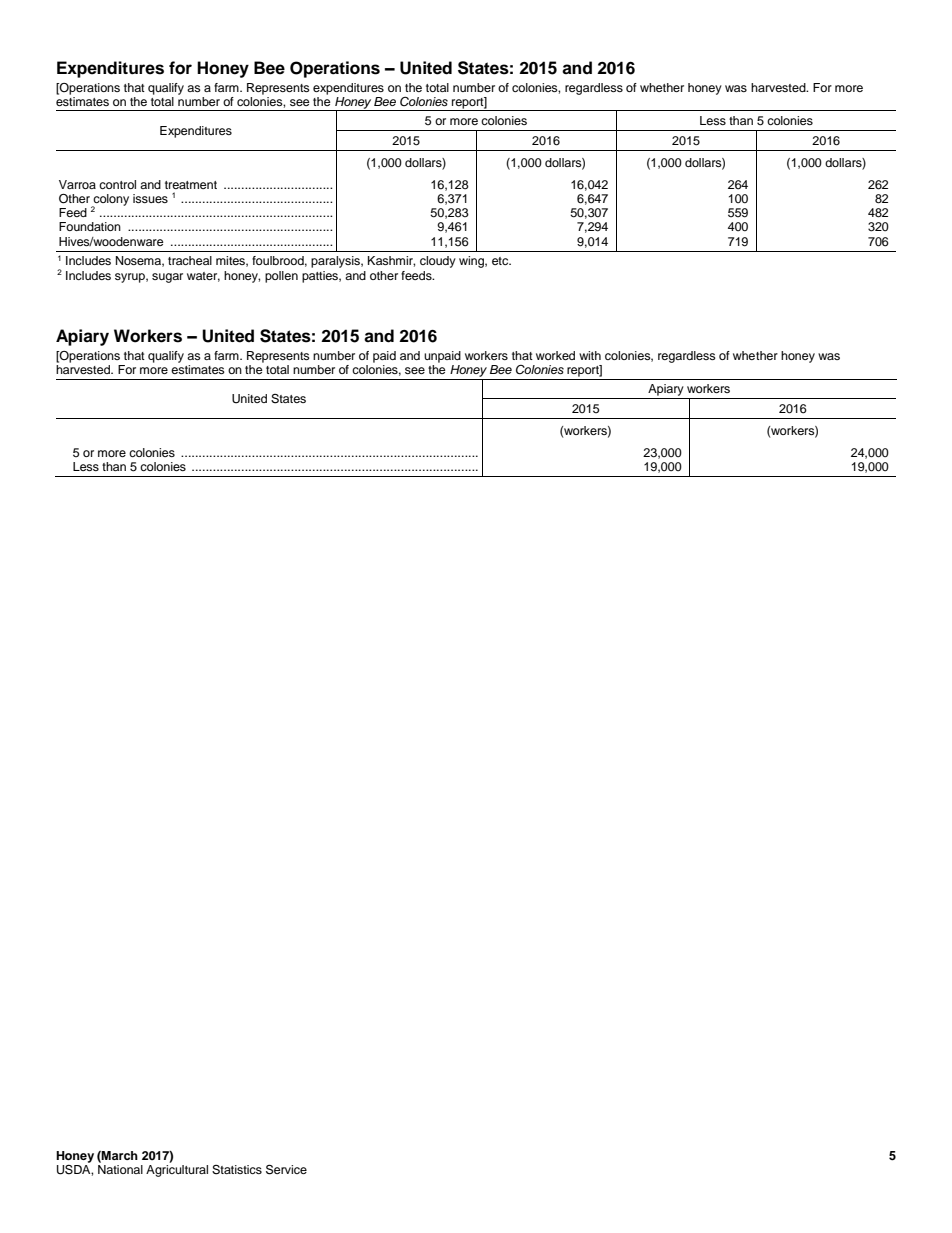 This screenshot has height=1233, width=952. Describe the element at coordinates (237, 1170) in the screenshot. I see `Statistics` at that location.
